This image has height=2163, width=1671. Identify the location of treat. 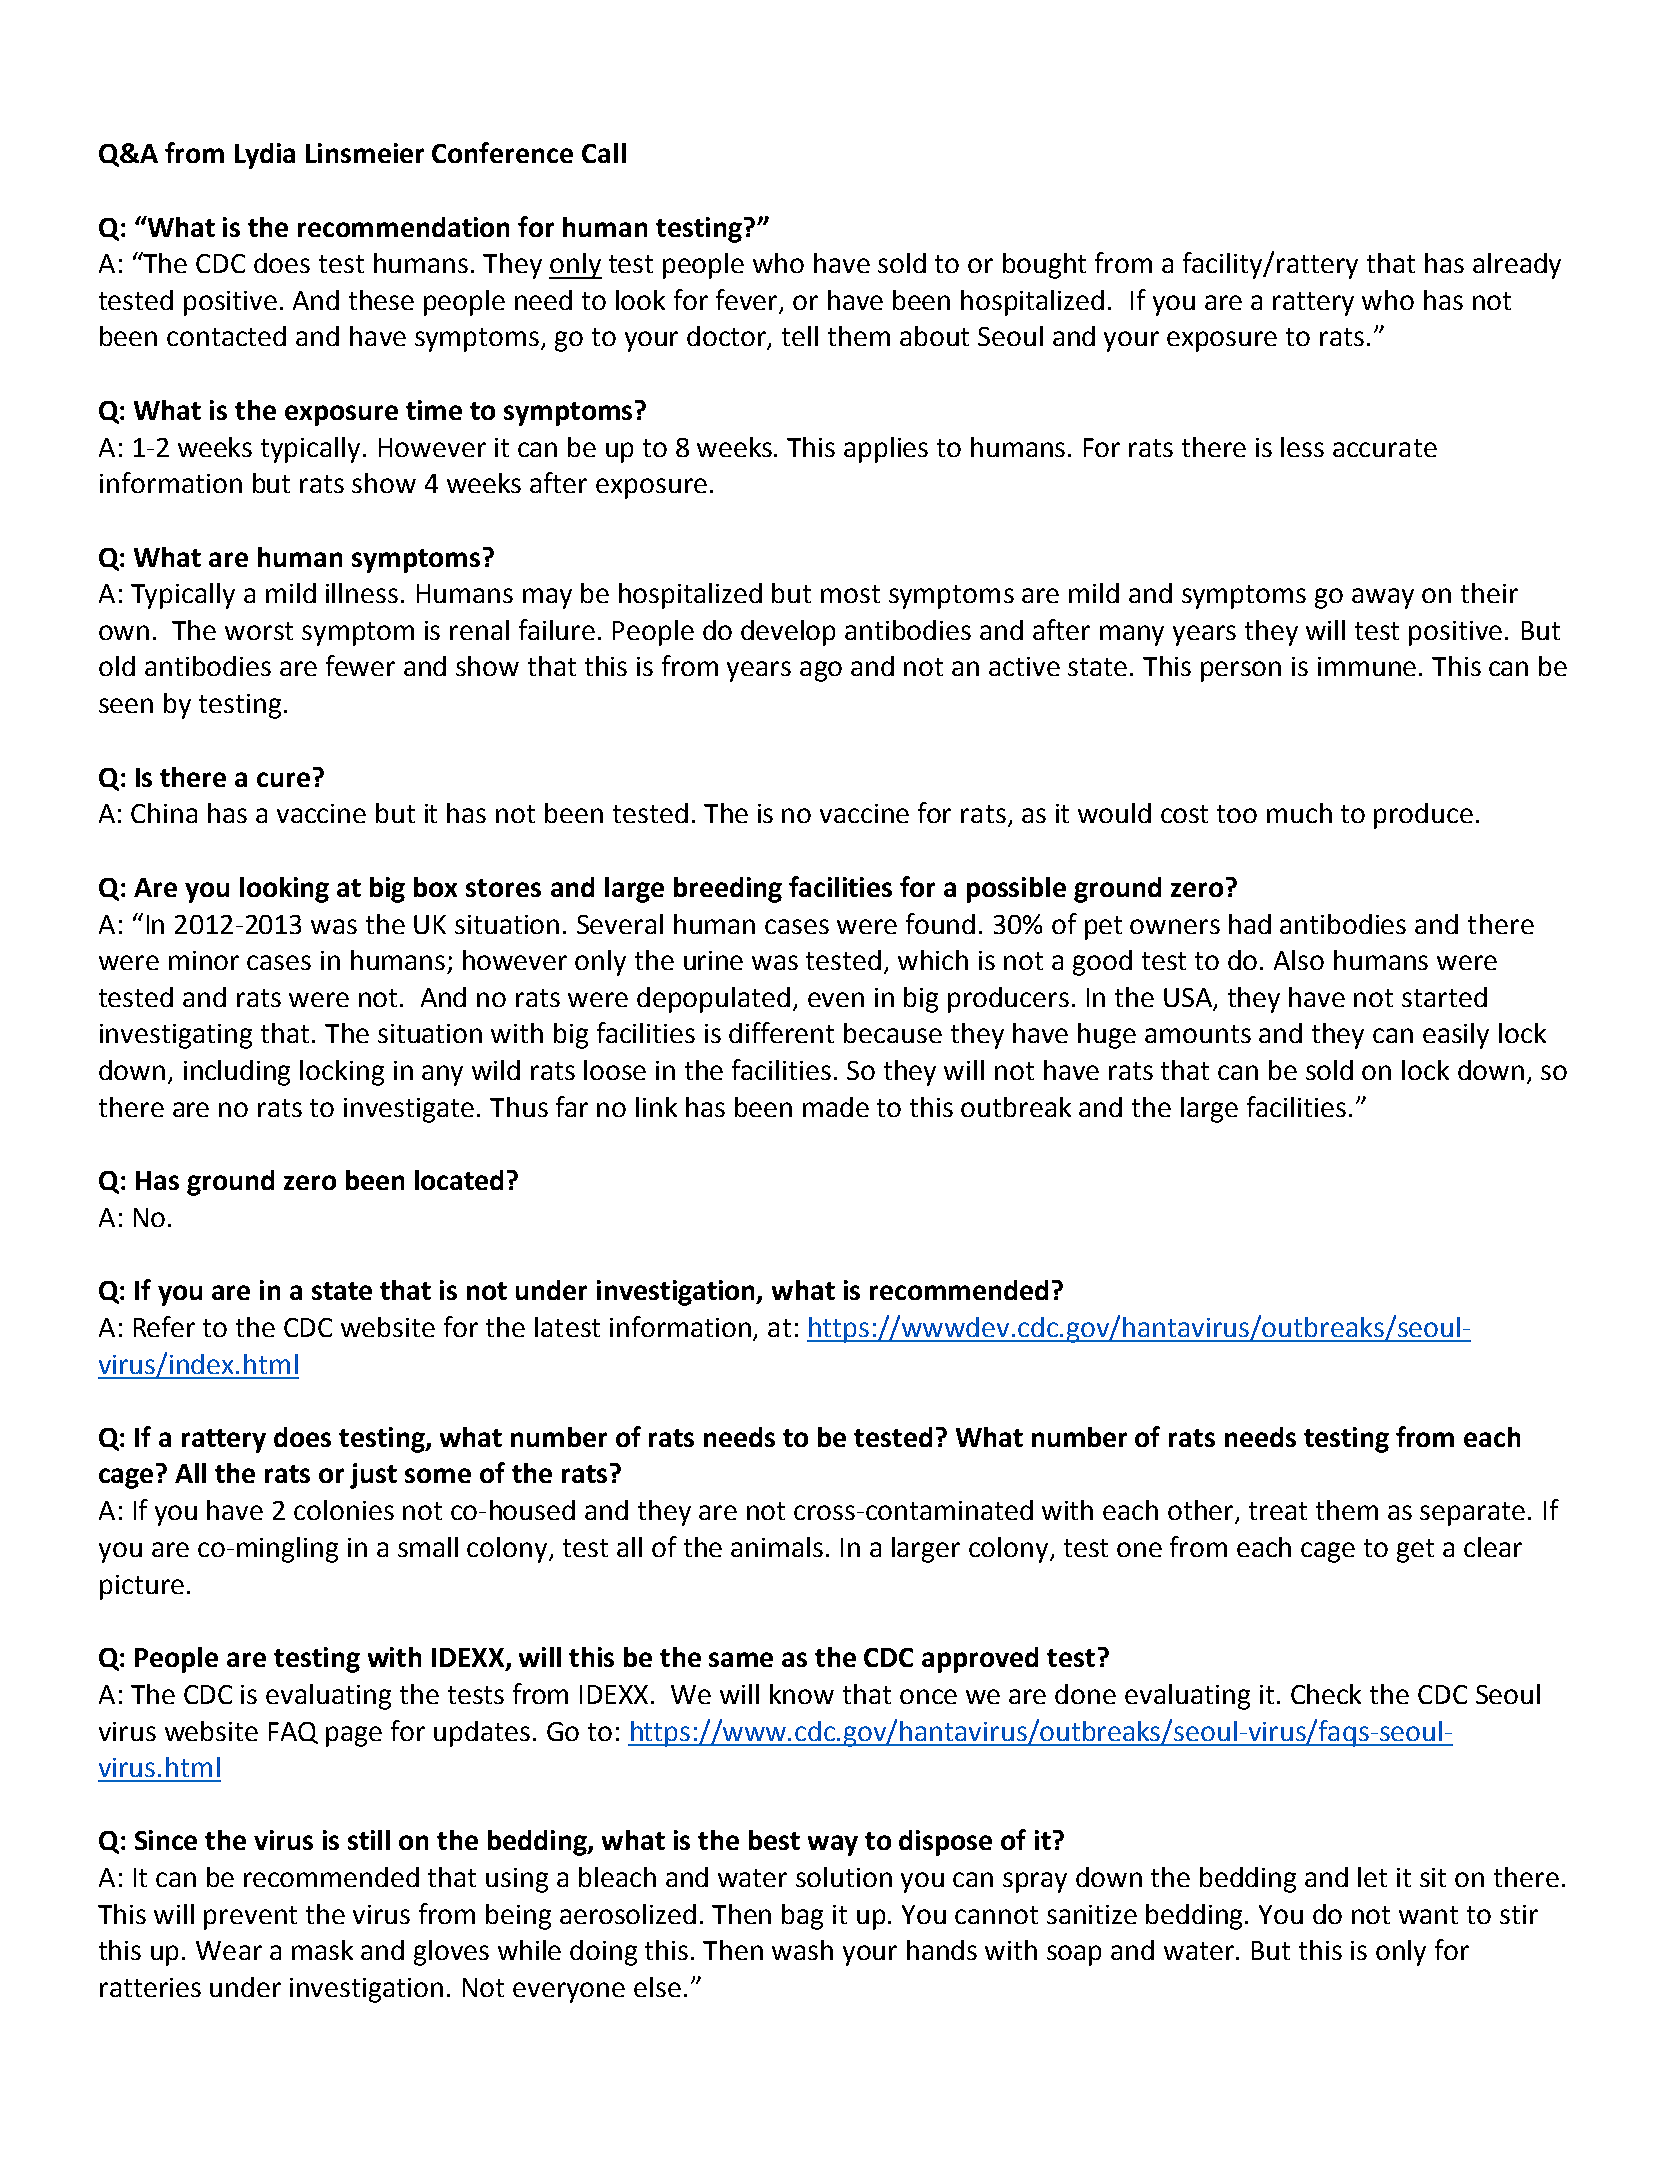
(1278, 1511).
